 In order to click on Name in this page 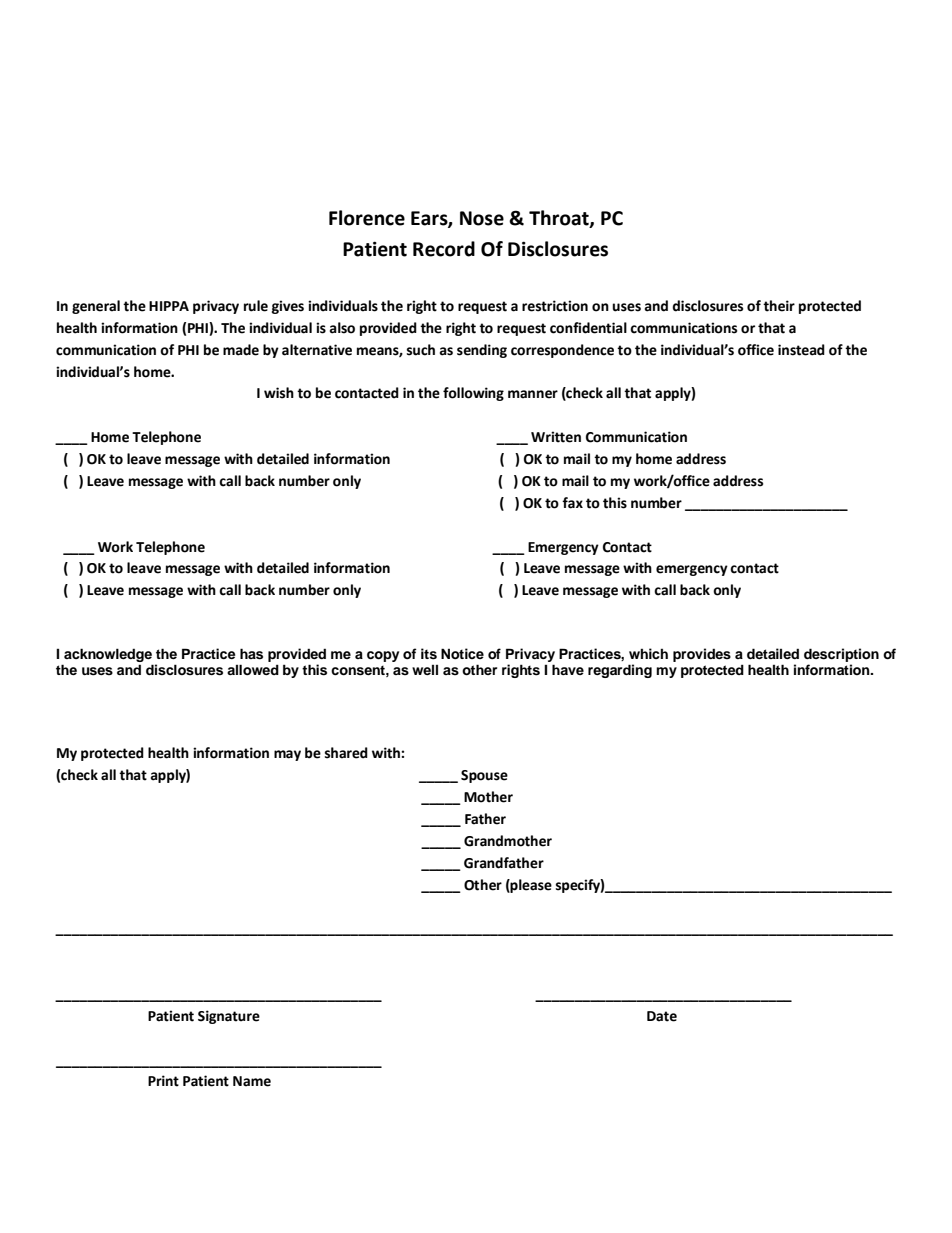, I will do `click(252, 1081)`.
